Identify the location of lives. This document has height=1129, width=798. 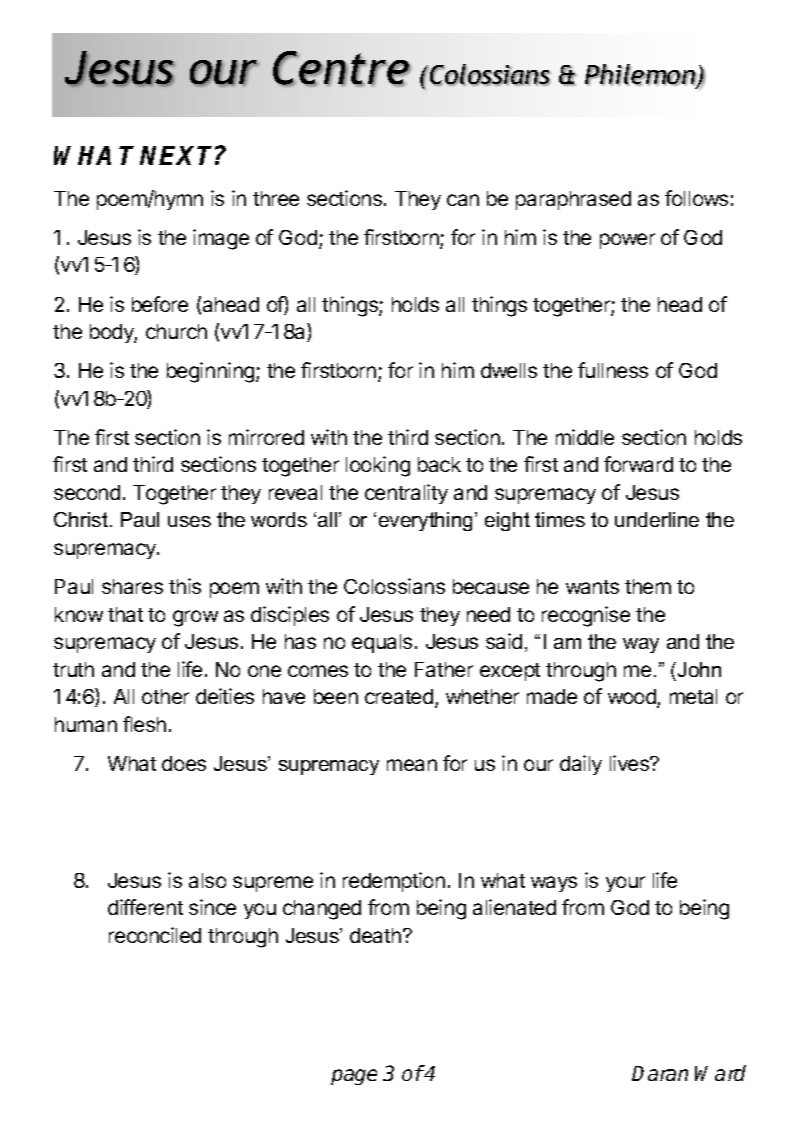
(630, 763).
